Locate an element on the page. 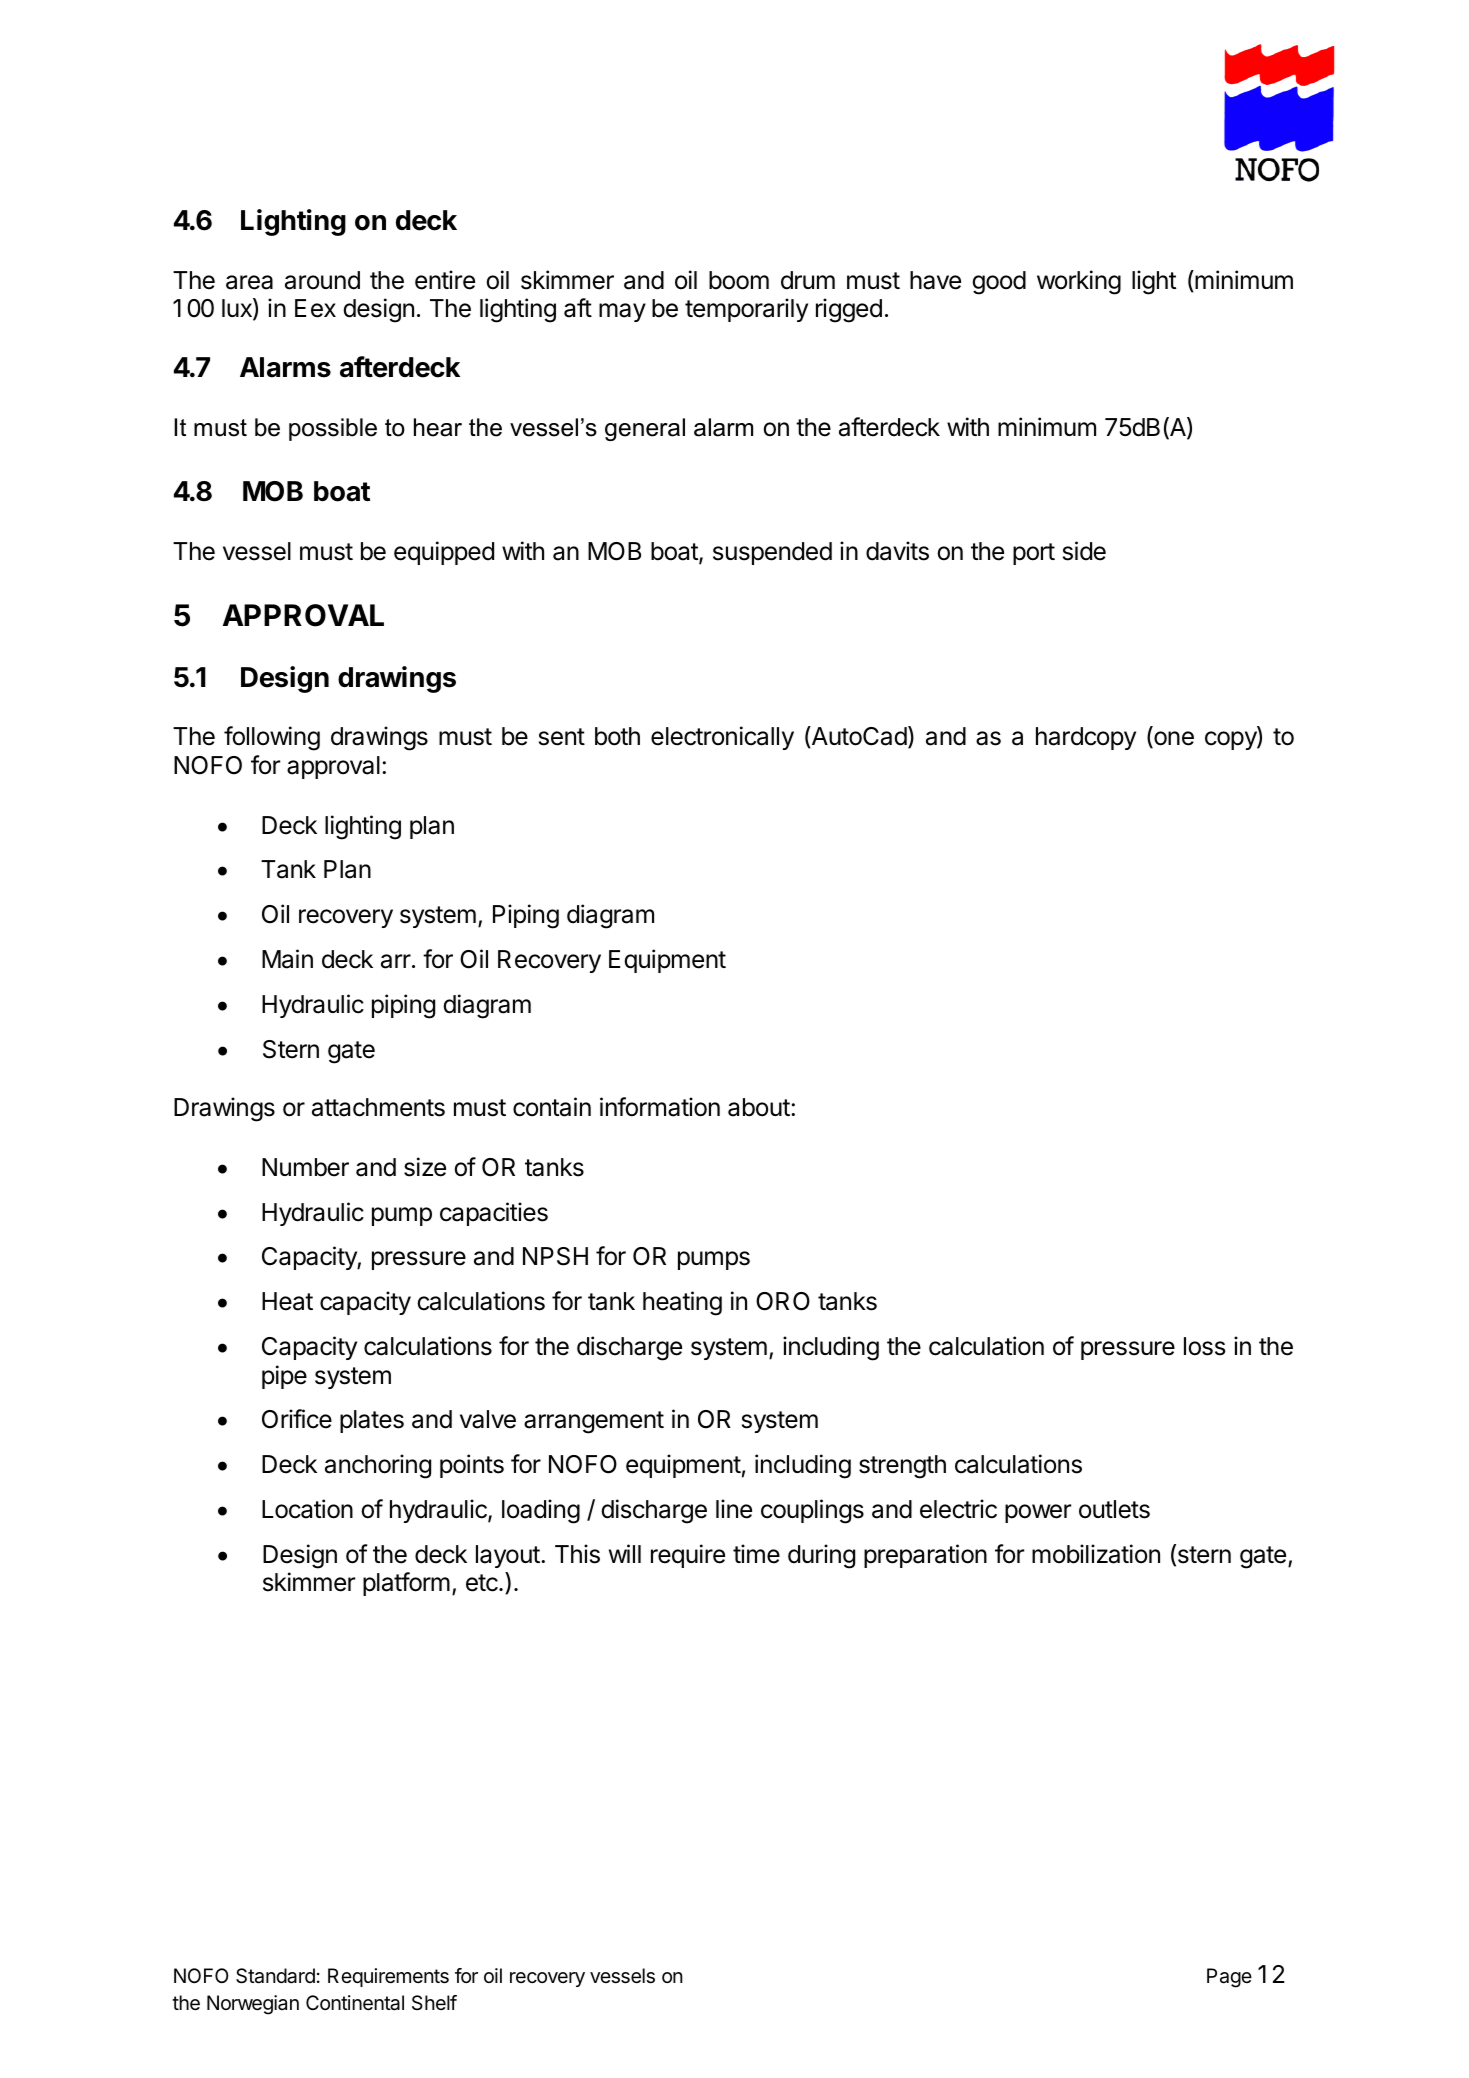 This document has width=1469, height=2078. working is located at coordinates (1079, 282).
